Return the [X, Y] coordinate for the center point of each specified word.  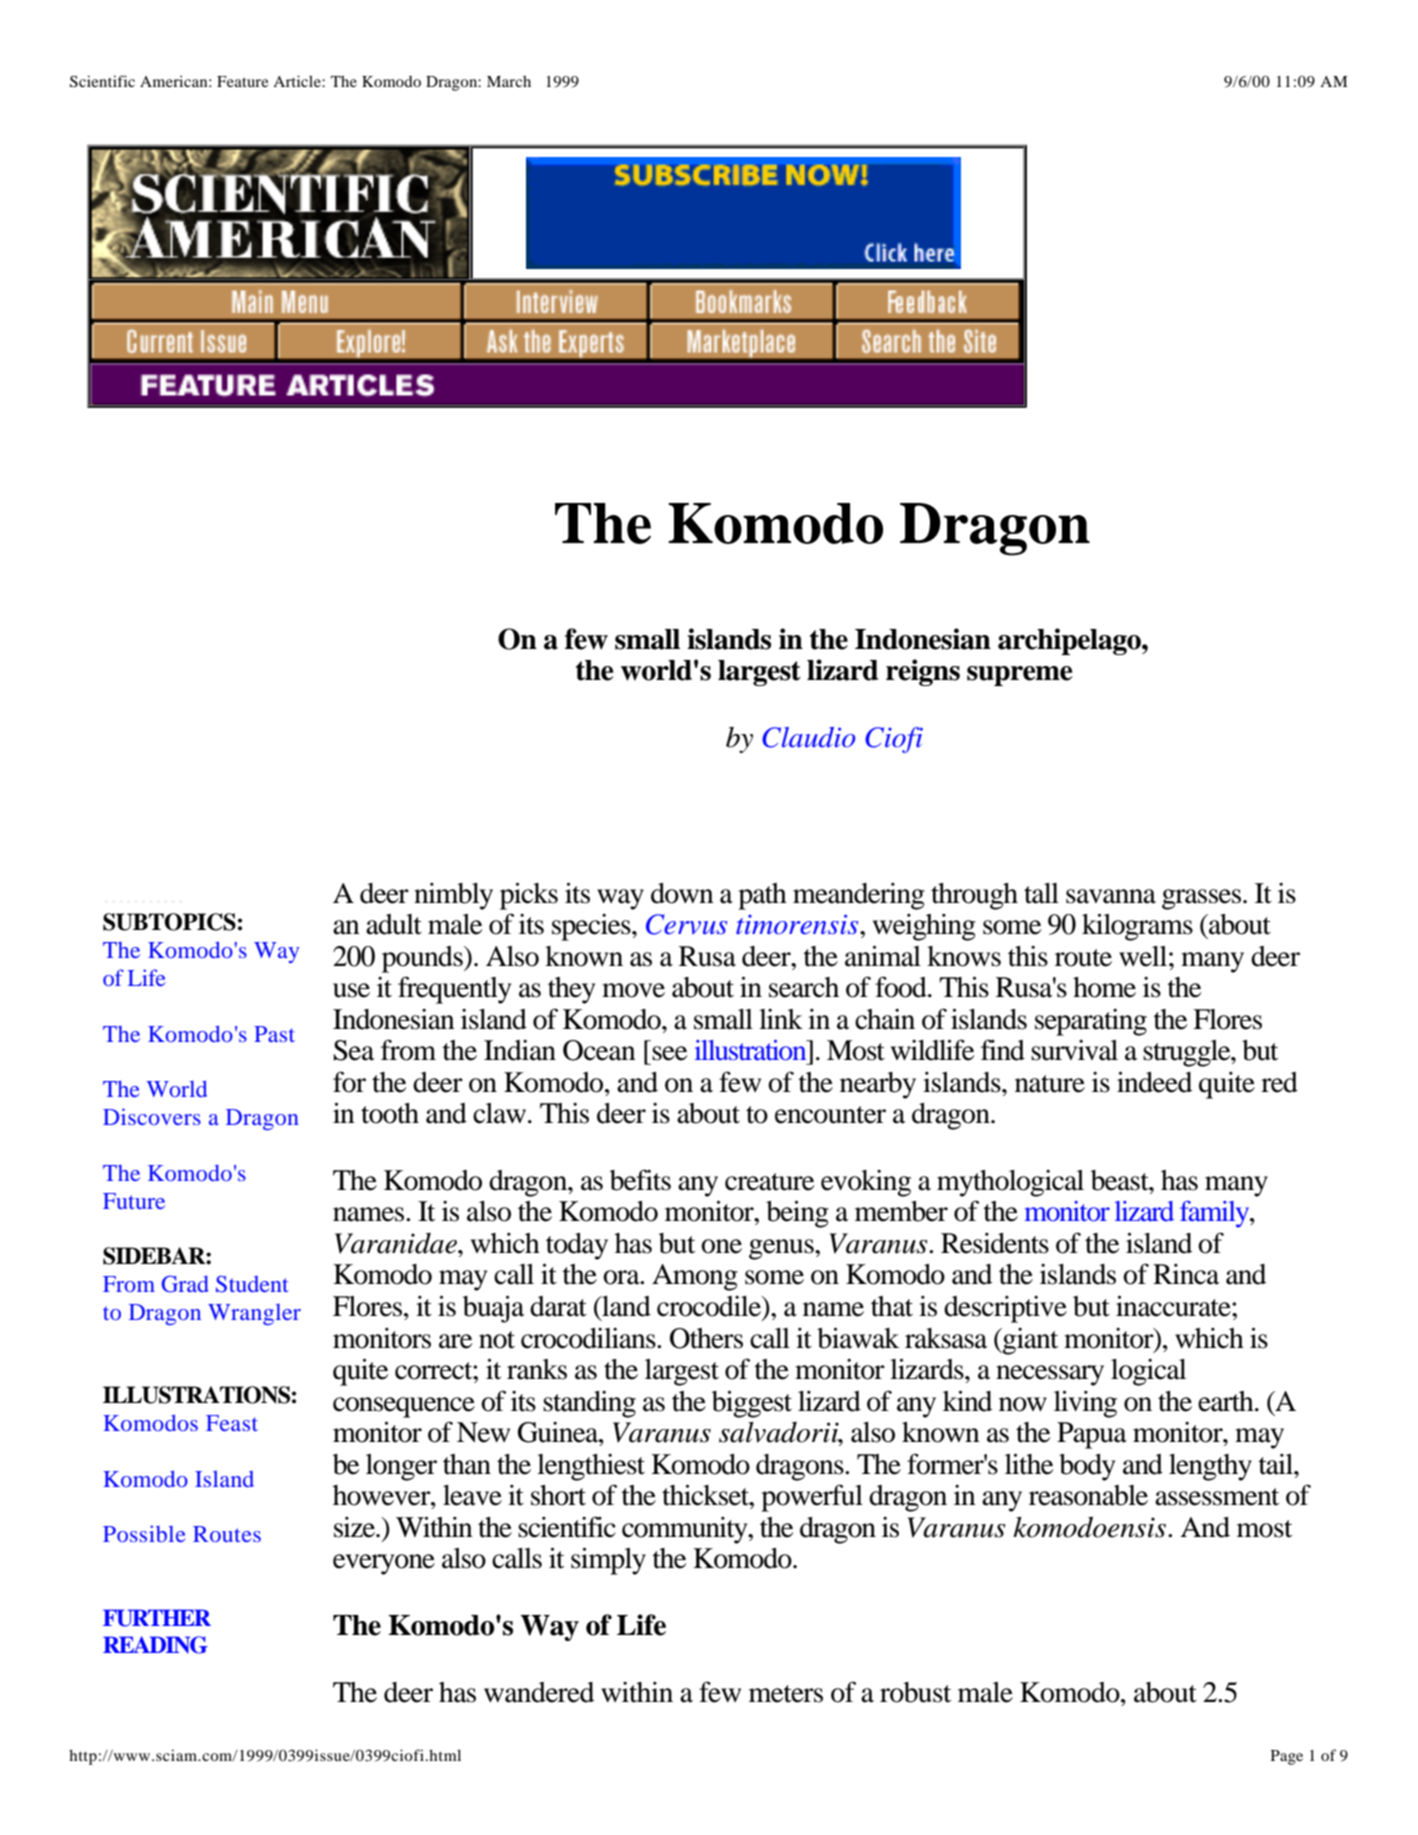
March [509, 81]
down [682, 893]
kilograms [1137, 927]
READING [155, 1645]
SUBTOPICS [169, 922]
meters [786, 1694]
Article [298, 81]
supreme [1019, 676]
